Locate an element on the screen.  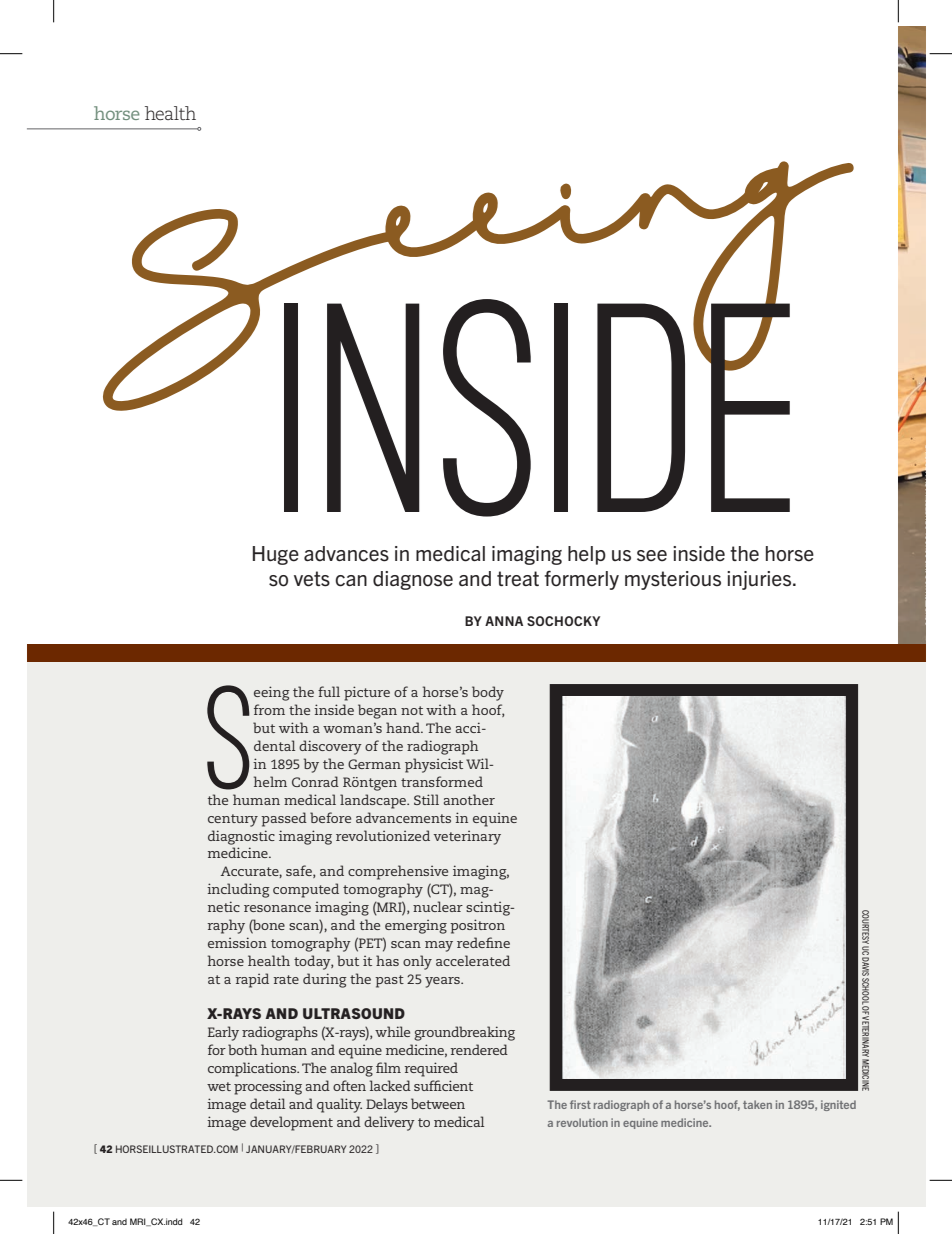
first is located at coordinates (580, 1104).
